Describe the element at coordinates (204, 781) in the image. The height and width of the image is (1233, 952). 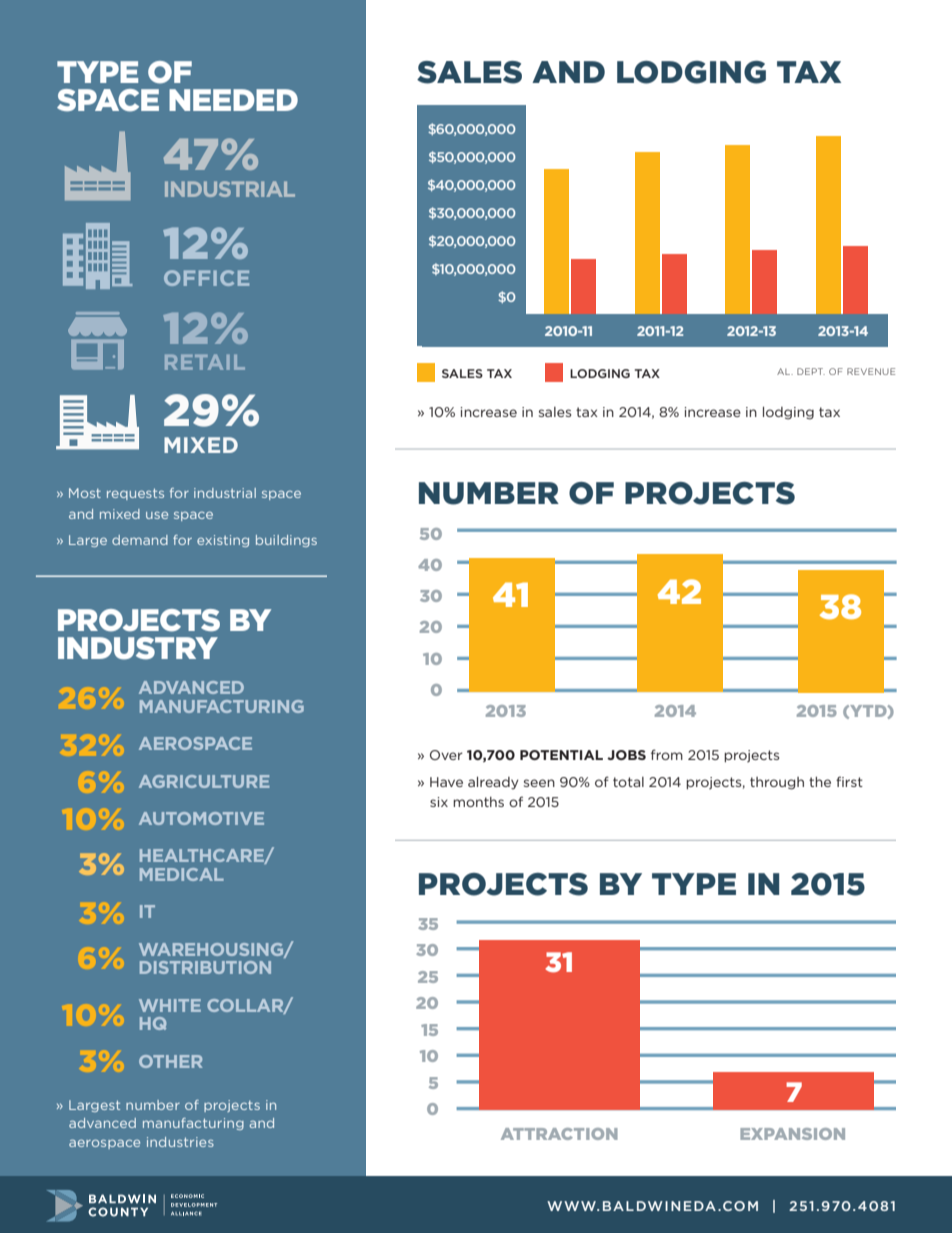
I see `AGRICULTURE` at that location.
